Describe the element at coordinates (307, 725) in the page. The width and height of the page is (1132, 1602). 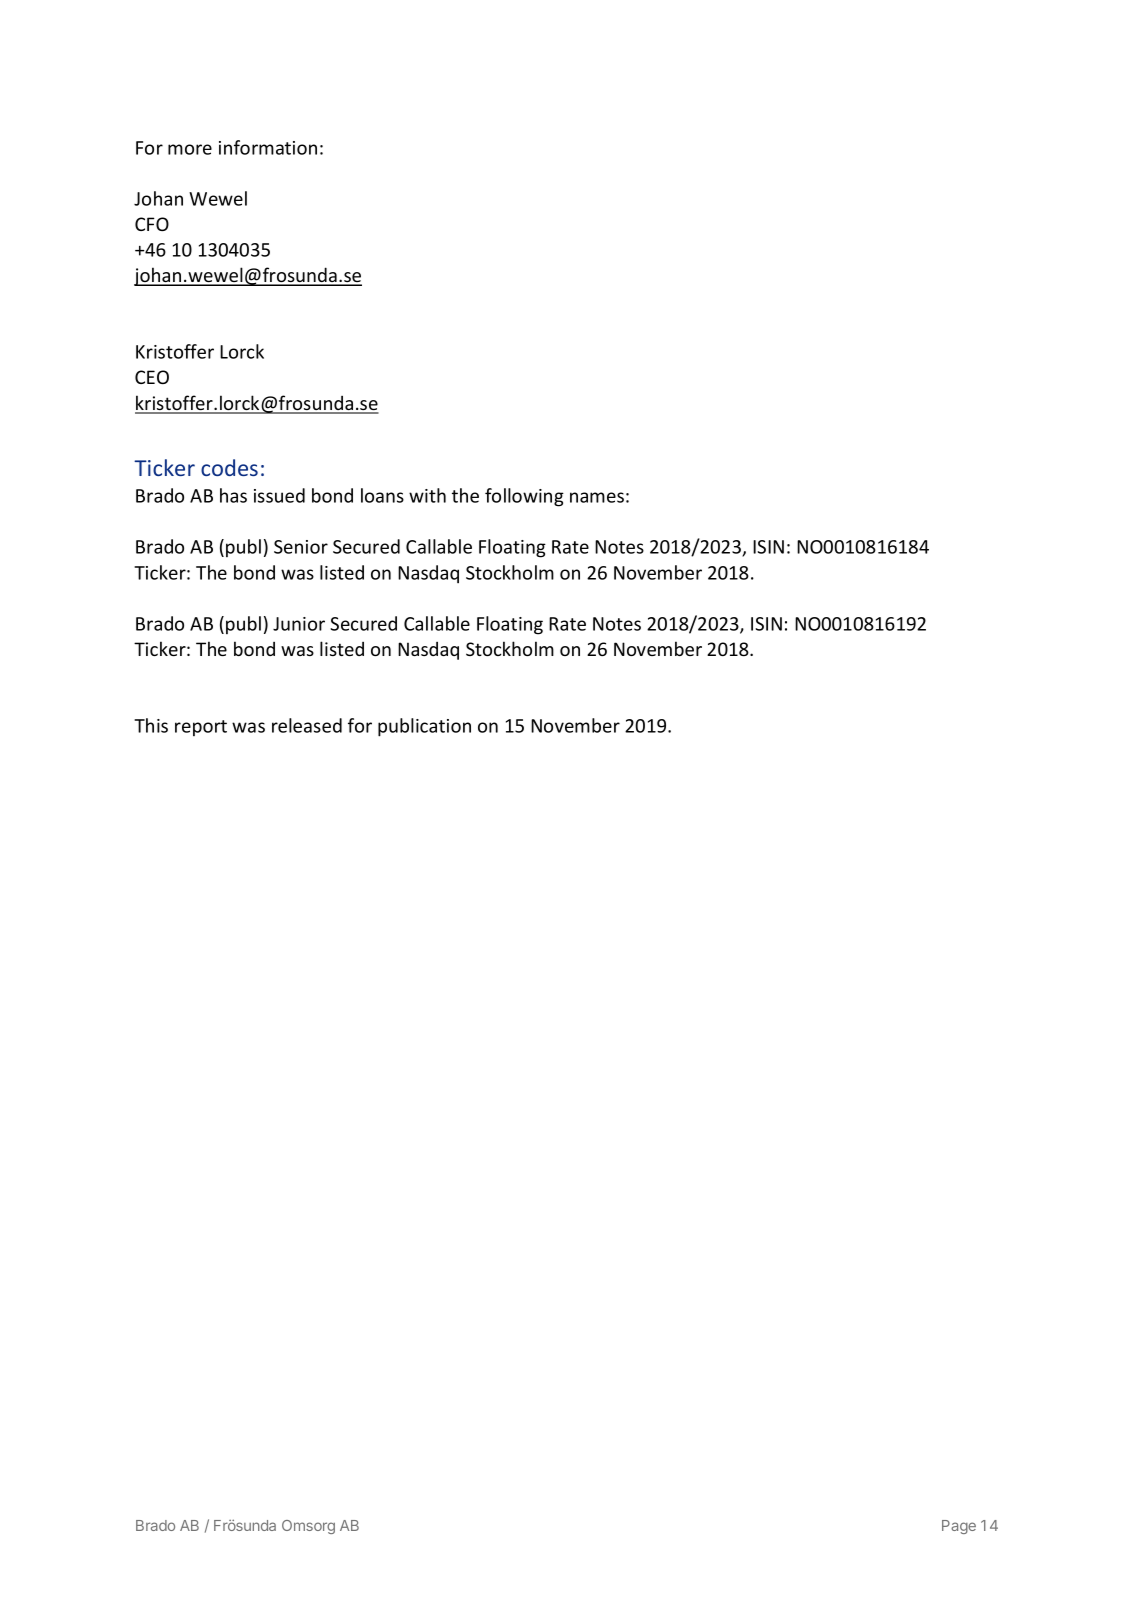
I see `released` at that location.
